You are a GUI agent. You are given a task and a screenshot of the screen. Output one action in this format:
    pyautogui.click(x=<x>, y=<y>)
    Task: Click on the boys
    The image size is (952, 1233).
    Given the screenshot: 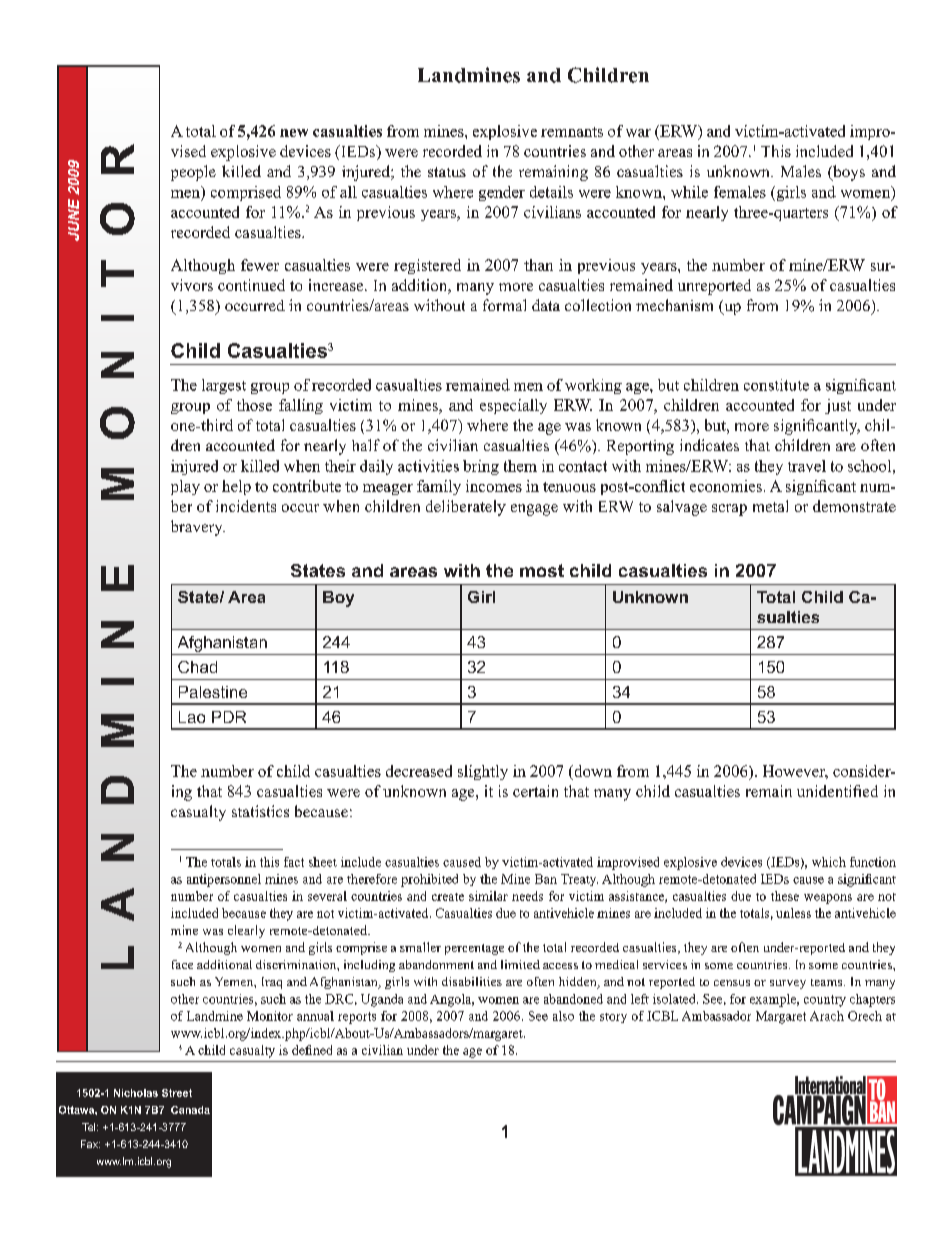 What is the action you would take?
    pyautogui.click(x=848, y=173)
